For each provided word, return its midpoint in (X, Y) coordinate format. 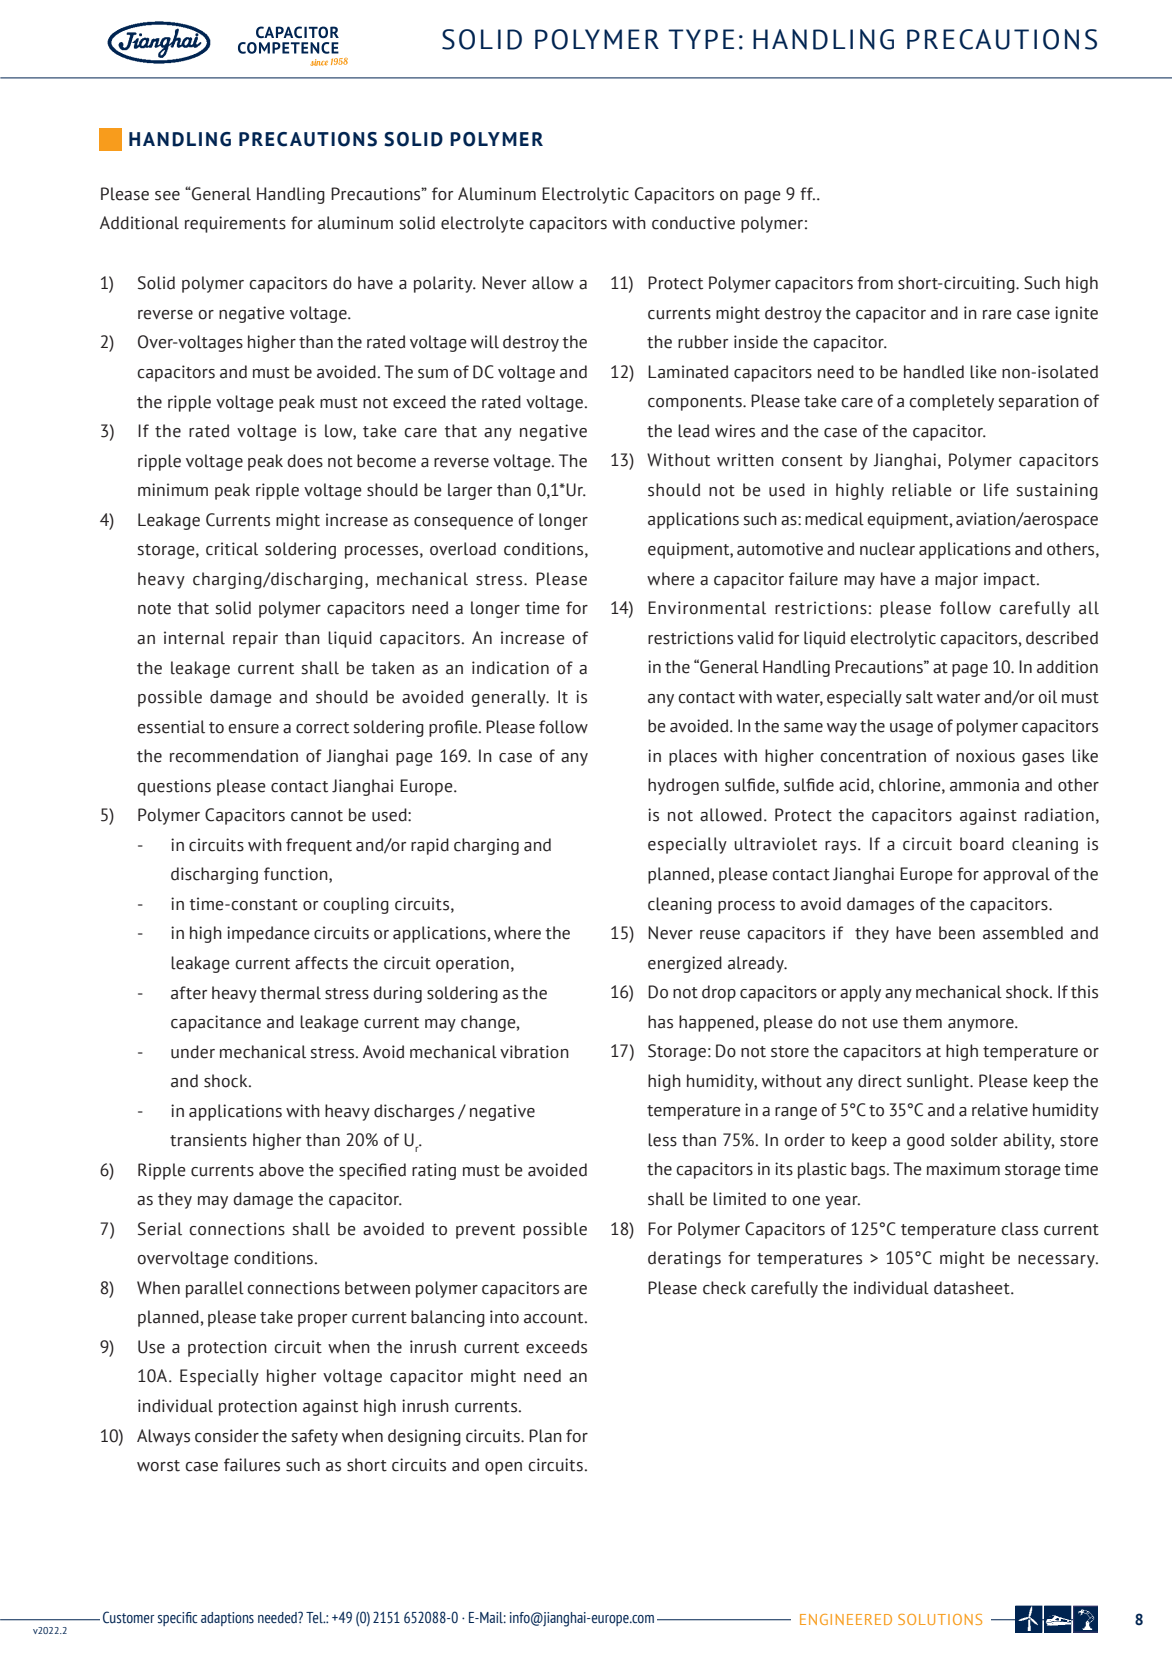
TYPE (701, 39)
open (503, 1468)
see (167, 196)
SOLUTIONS (940, 1619)
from (875, 283)
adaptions (227, 1619)
